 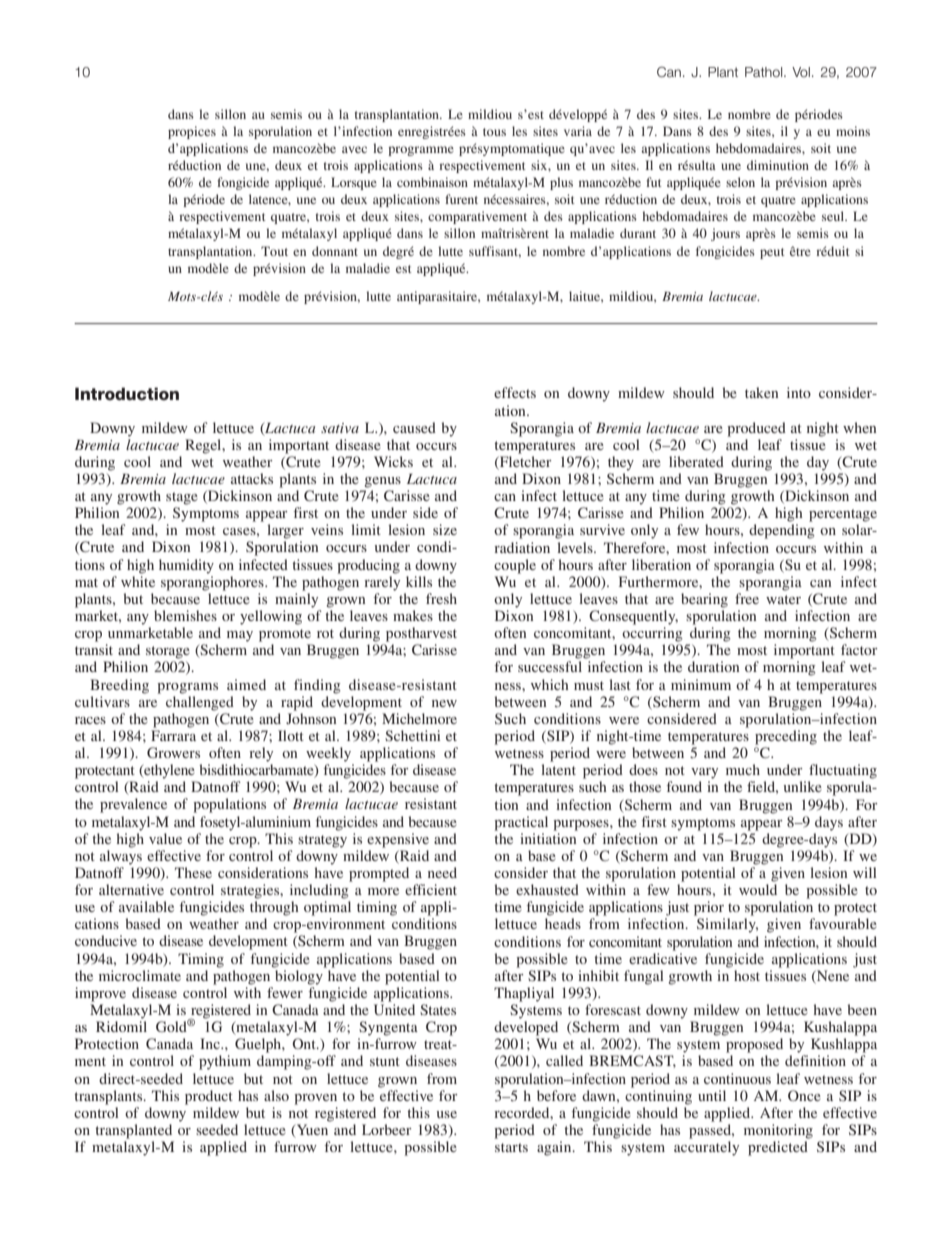 What do you see at coordinates (756, 429) in the screenshot?
I see `produced` at bounding box center [756, 429].
